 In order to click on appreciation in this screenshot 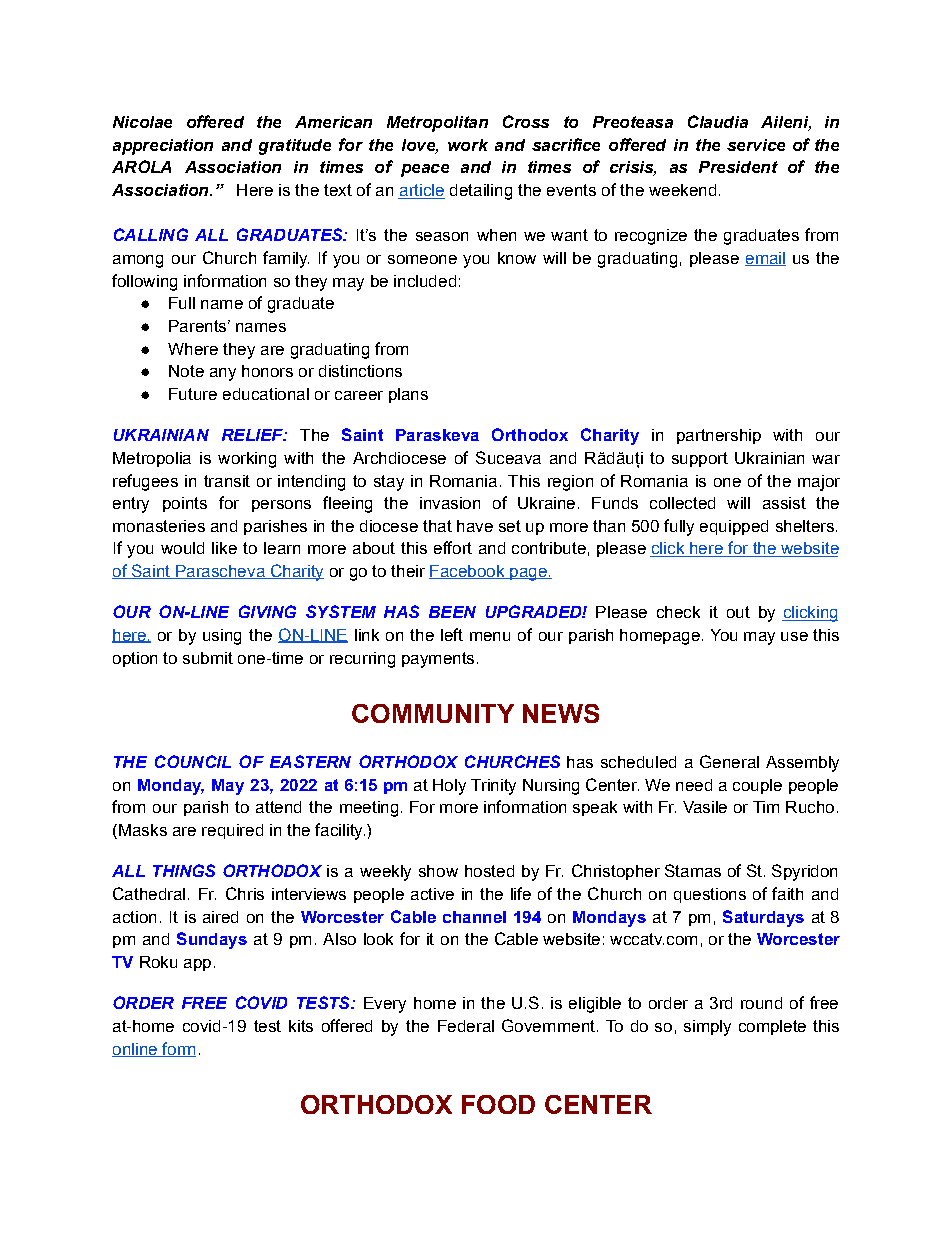, I will do `click(163, 147)`.
